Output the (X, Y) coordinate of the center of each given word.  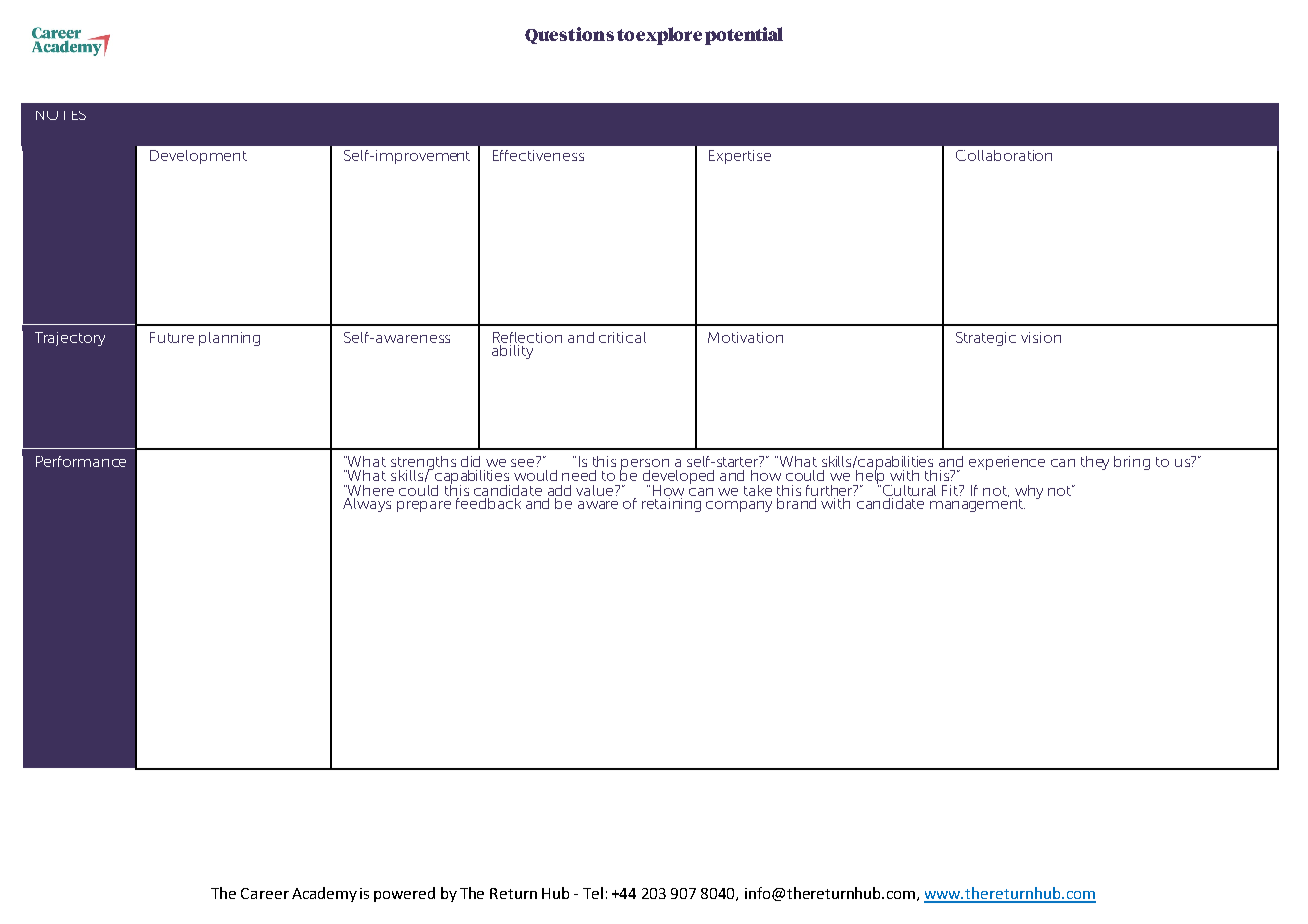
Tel (593, 893)
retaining (673, 503)
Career (265, 893)
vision (1041, 337)
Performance (81, 461)
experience (1007, 463)
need (579, 475)
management (977, 504)
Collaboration (1004, 155)
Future (172, 337)
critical (622, 337)
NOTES (61, 115)
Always (368, 503)
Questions (569, 35)
